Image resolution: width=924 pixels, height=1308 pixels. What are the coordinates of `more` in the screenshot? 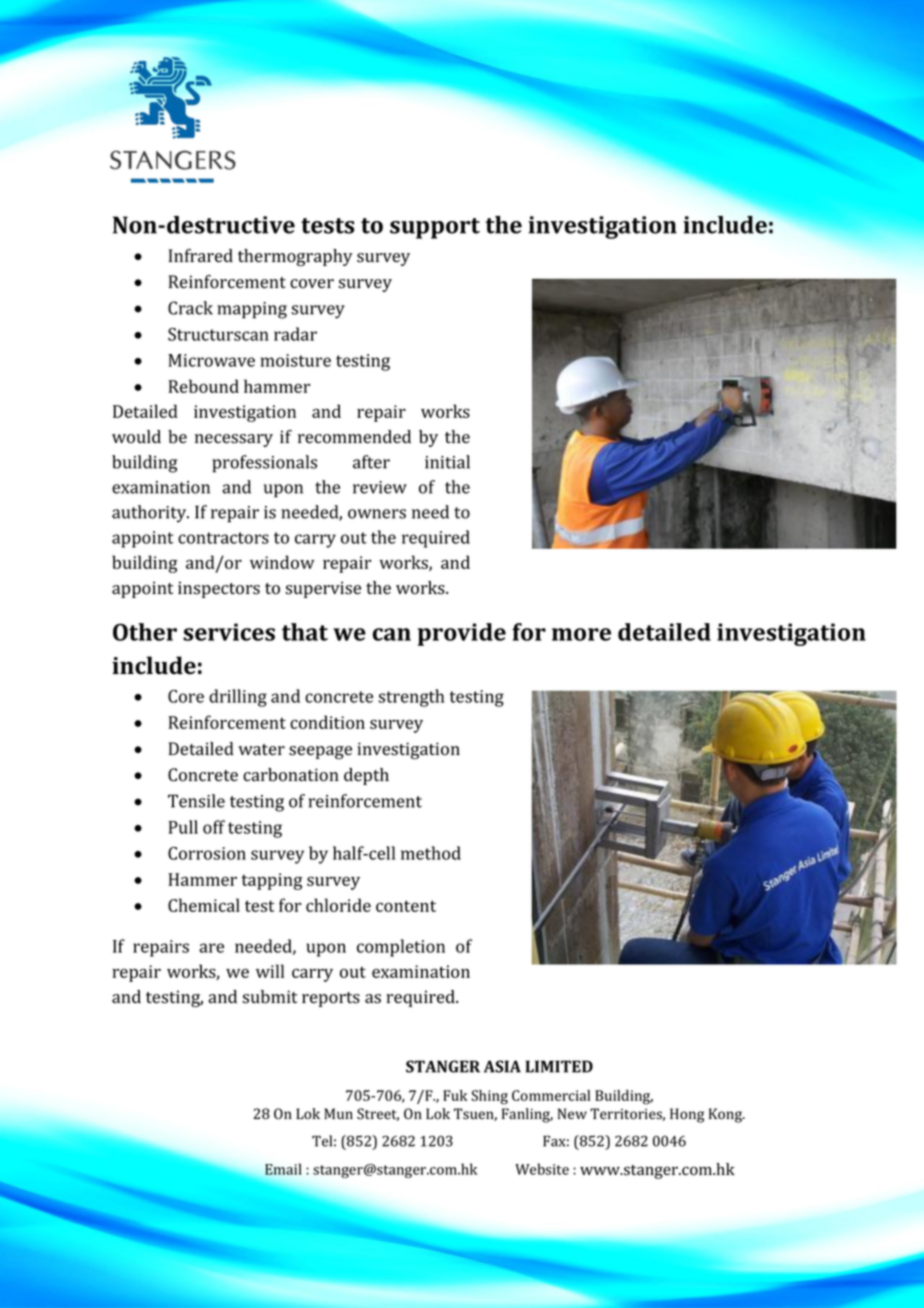 It's located at (581, 634).
